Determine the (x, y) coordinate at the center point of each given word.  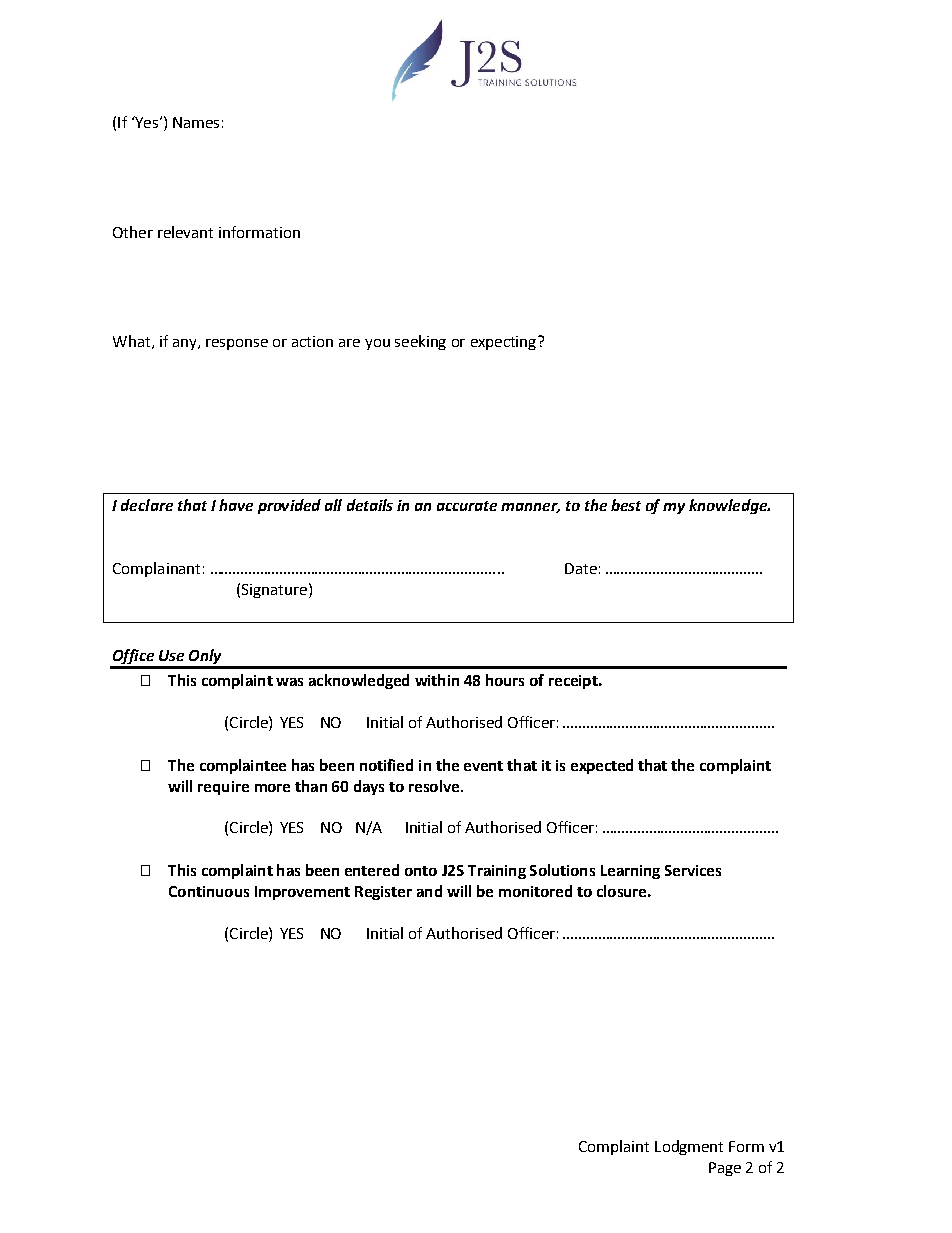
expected (602, 766)
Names (196, 122)
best (626, 505)
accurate (467, 506)
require (223, 788)
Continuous (209, 891)
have (236, 505)
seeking (420, 342)
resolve (435, 786)
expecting (505, 343)
